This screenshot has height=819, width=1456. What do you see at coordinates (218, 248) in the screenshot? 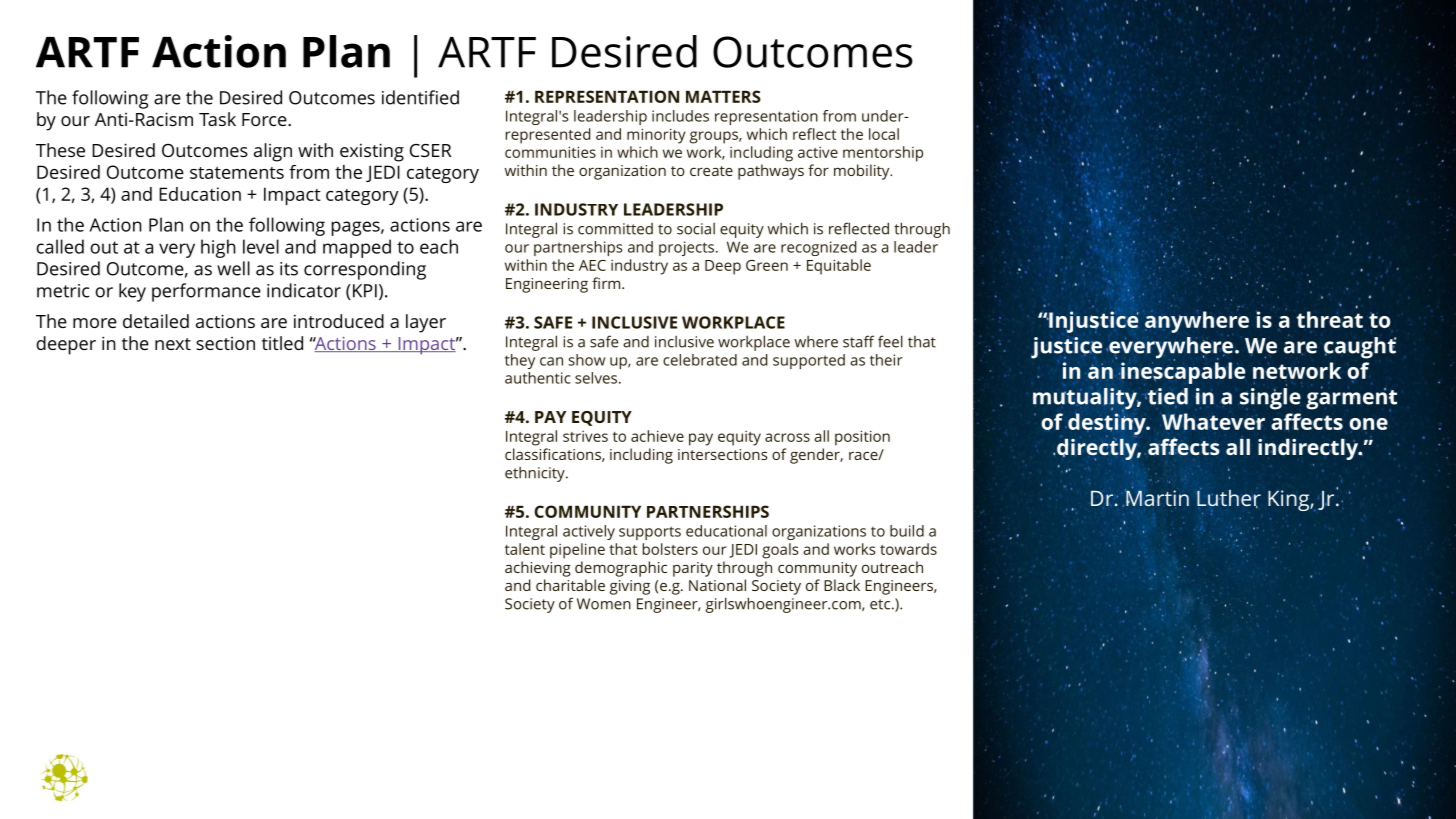
I see `high` at bounding box center [218, 248].
